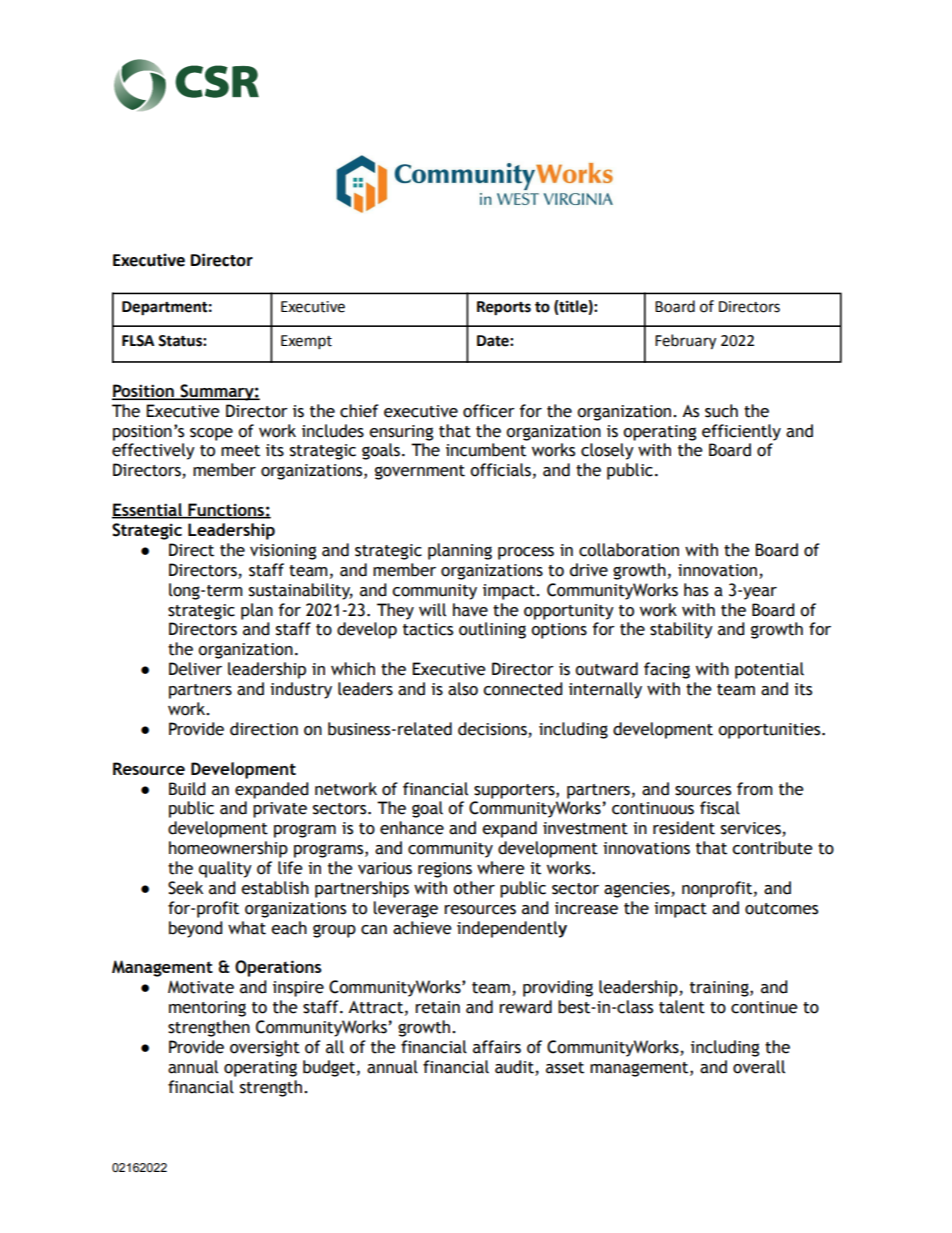 The width and height of the document is (952, 1233). What do you see at coordinates (504, 308) in the document?
I see `Reports` at bounding box center [504, 308].
